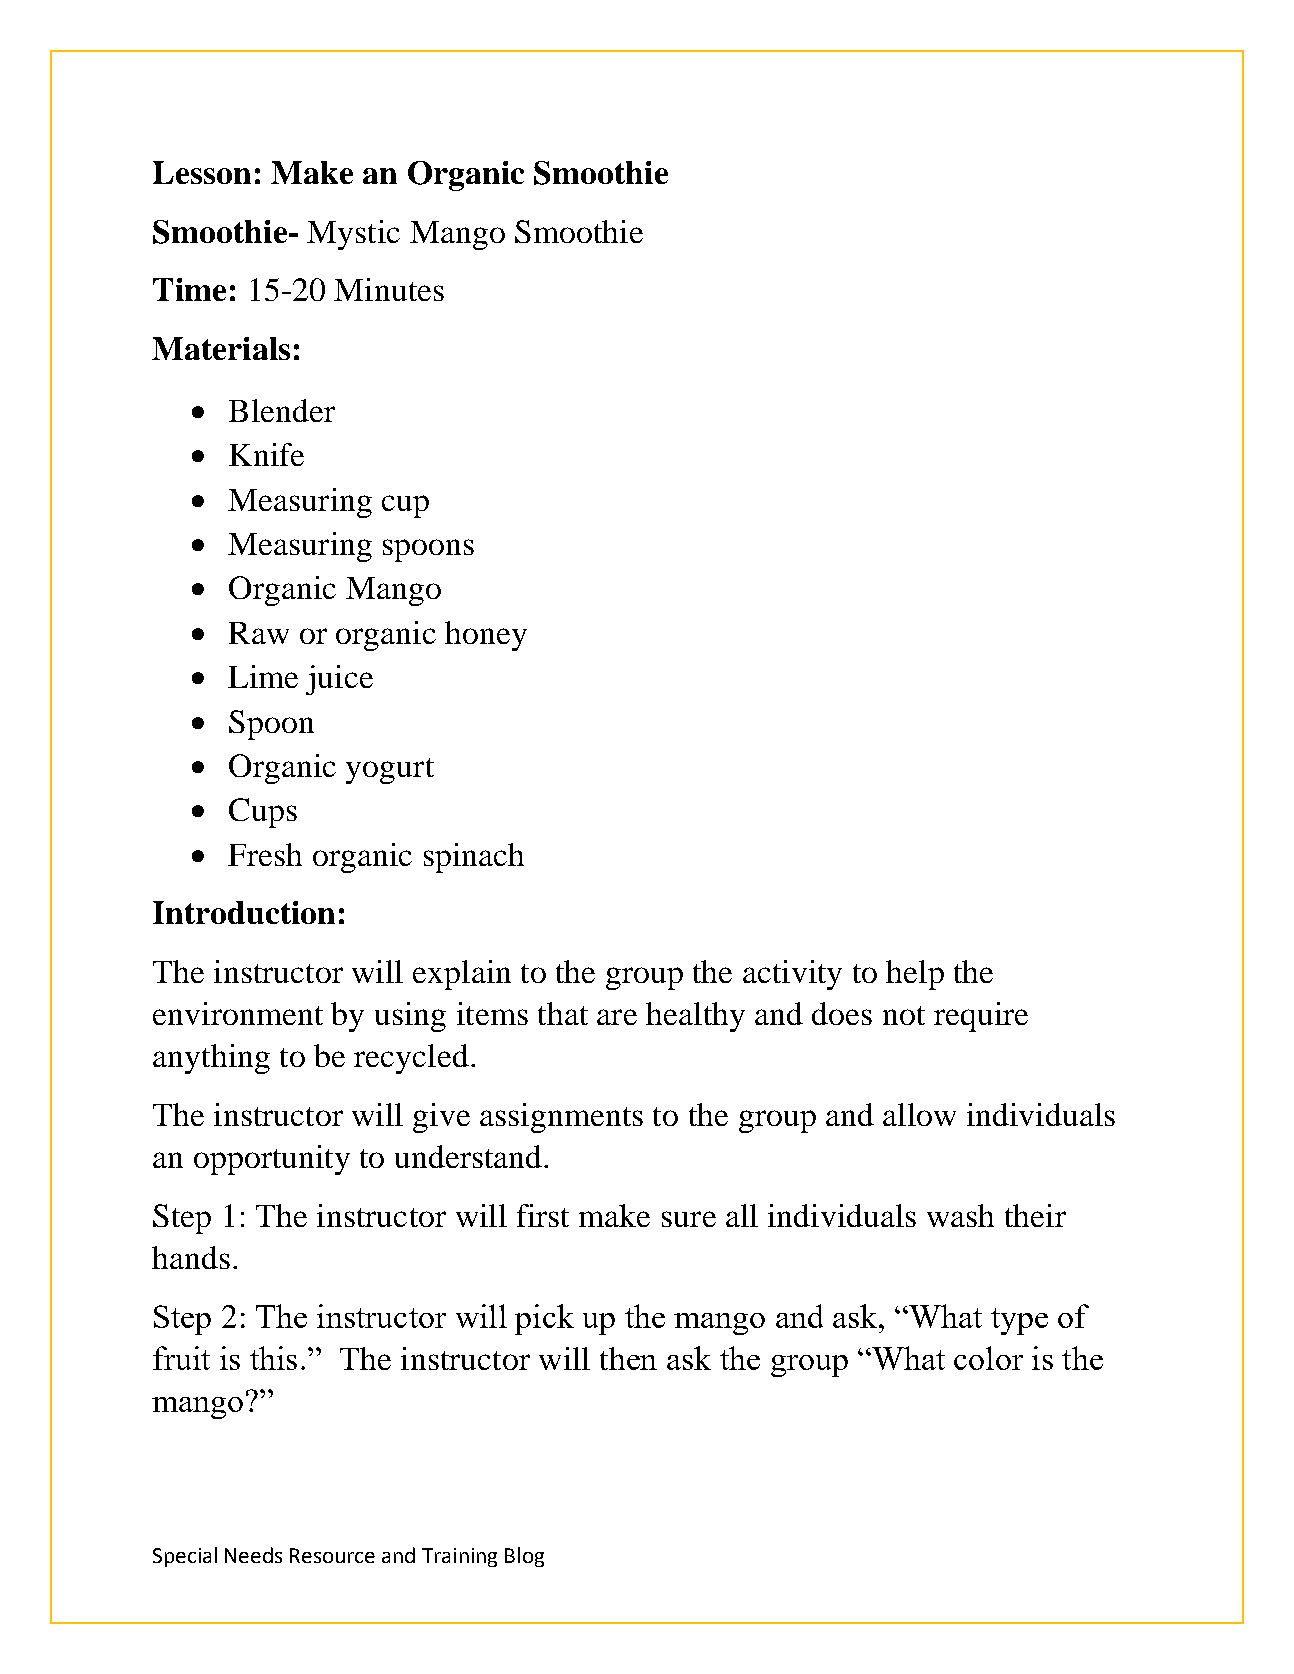 The width and height of the screenshot is (1294, 1674). I want to click on wash, so click(960, 1215).
